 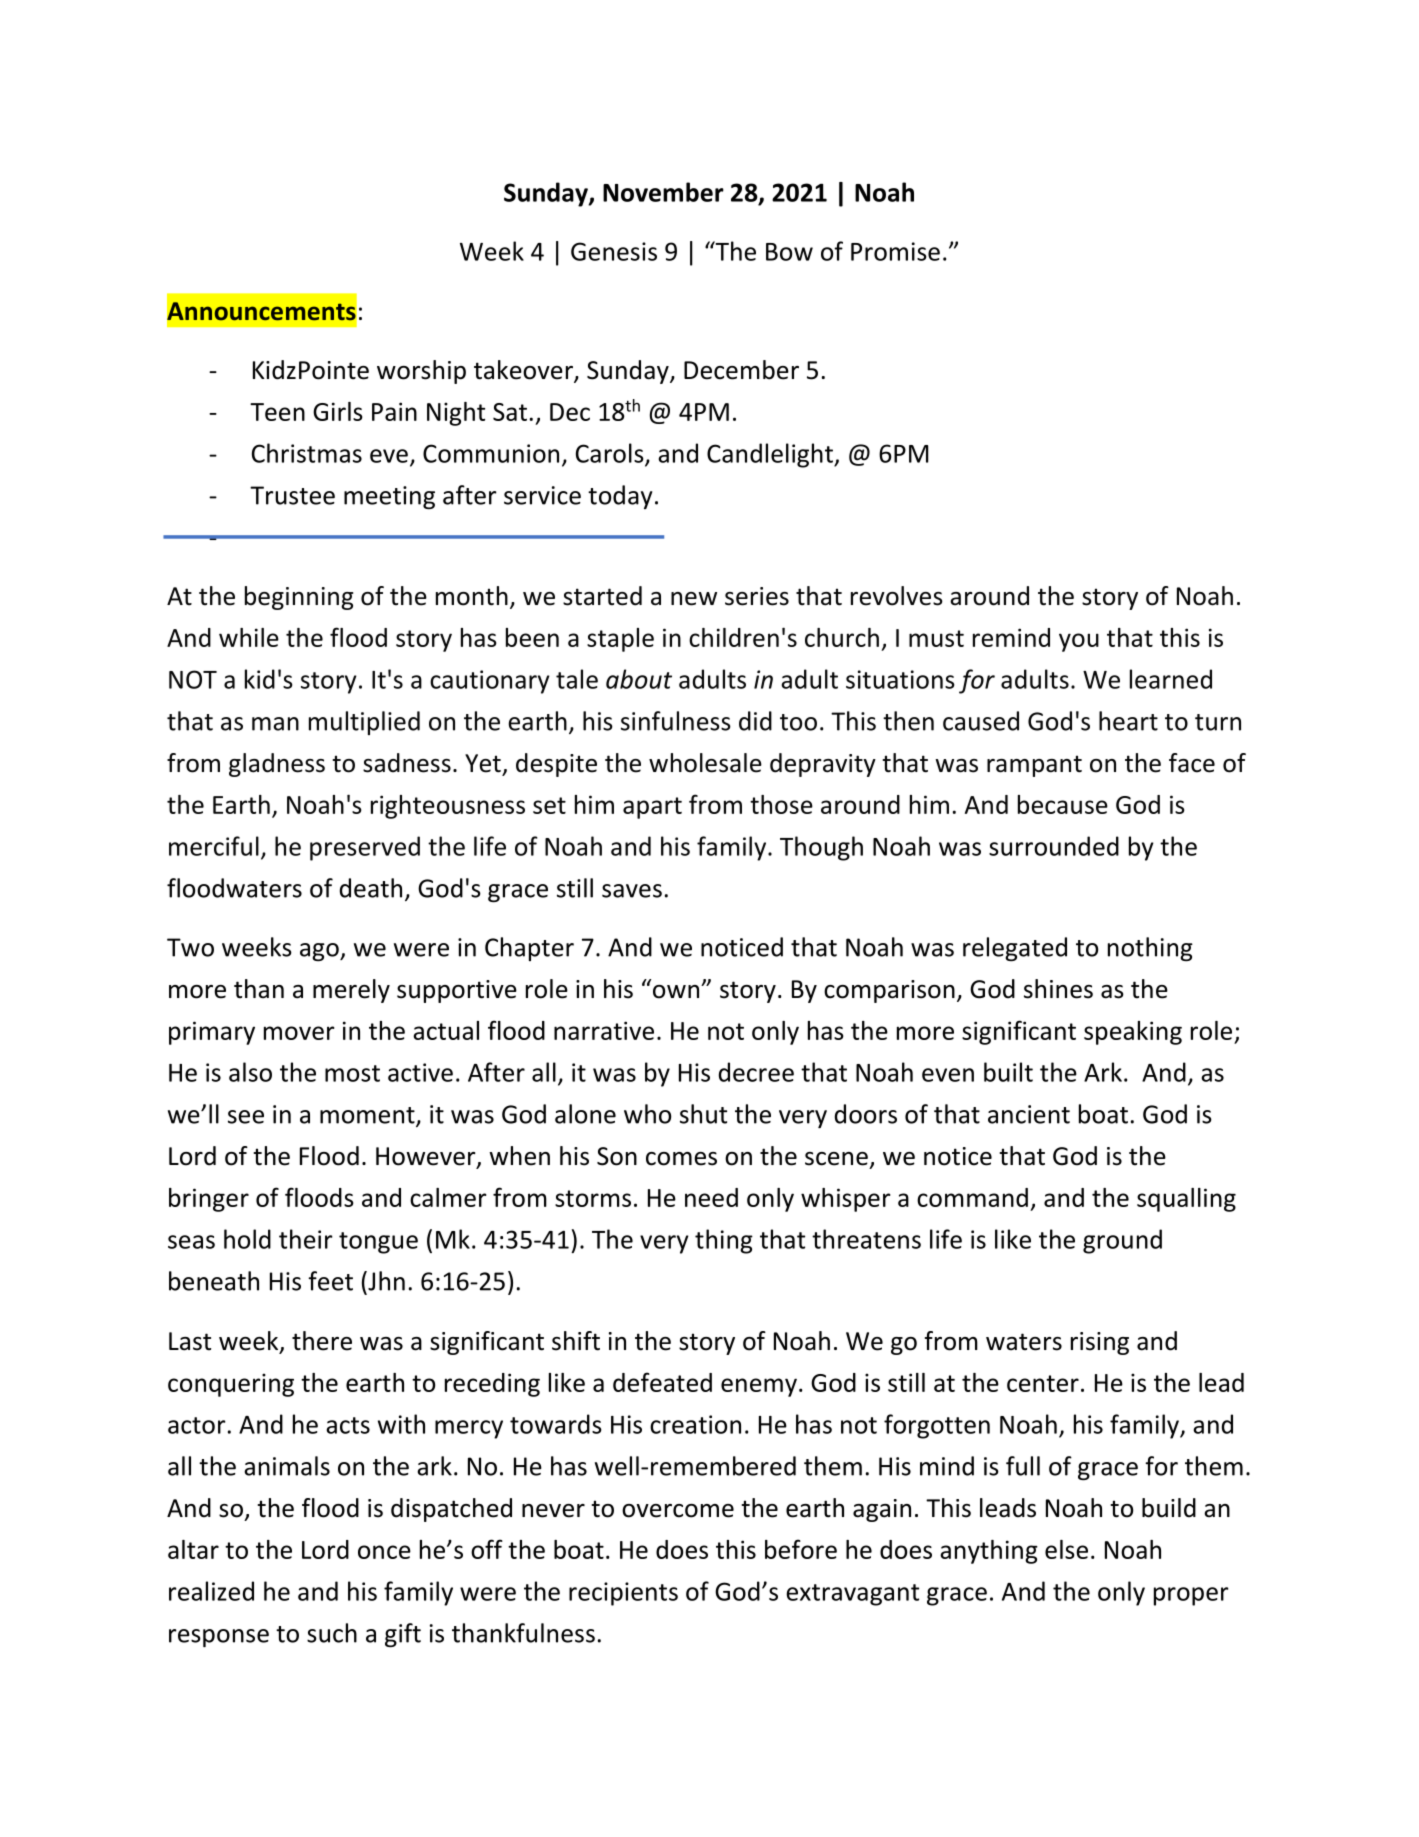 What do you see at coordinates (663, 192) in the page?
I see `November` at bounding box center [663, 192].
